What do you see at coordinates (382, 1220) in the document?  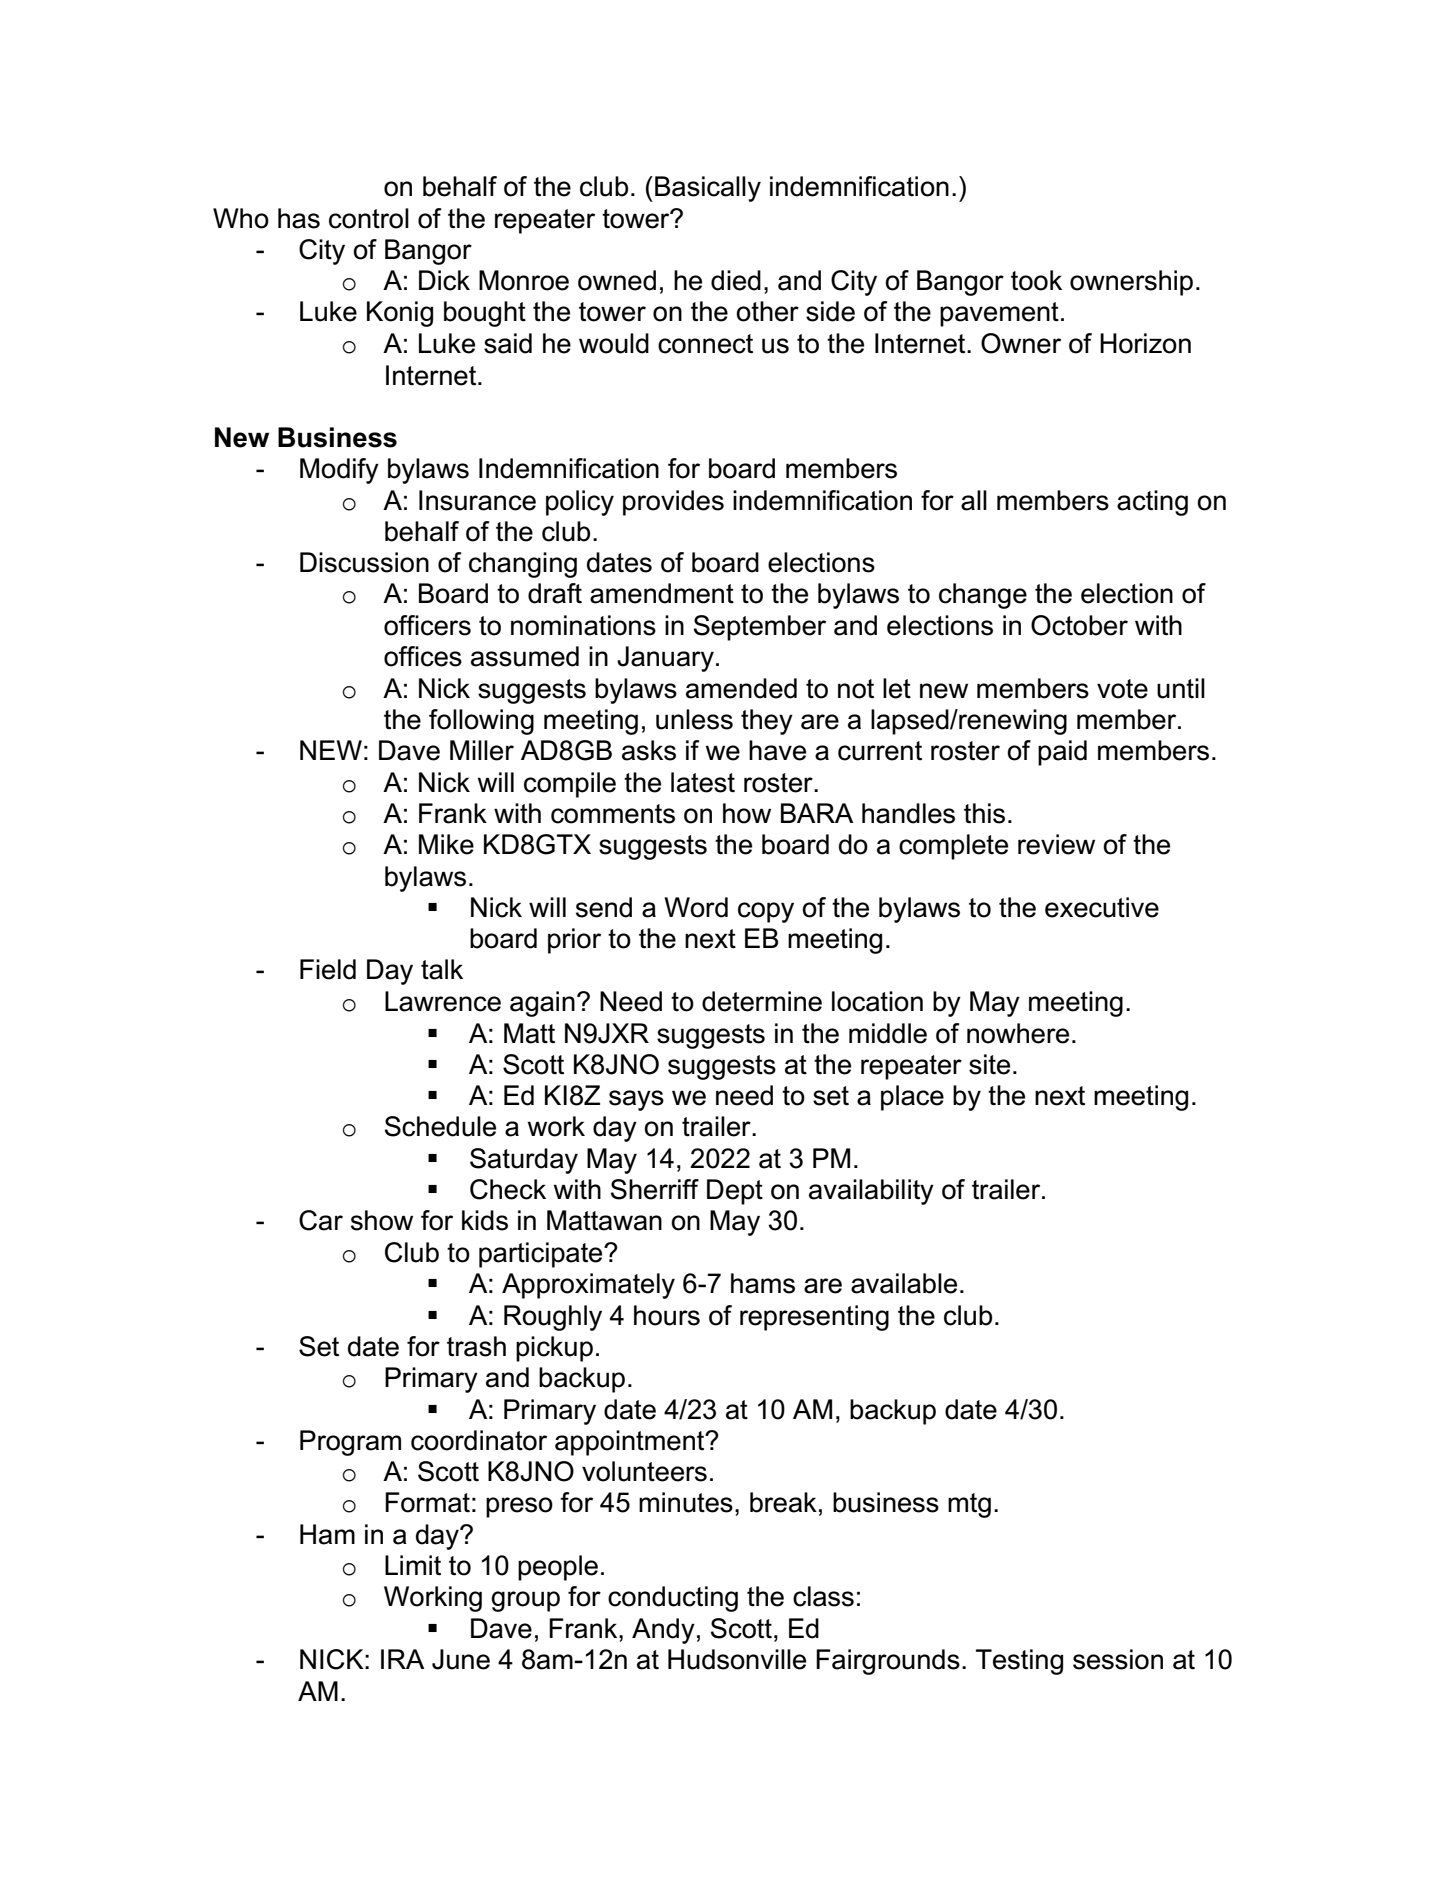 I see `show` at bounding box center [382, 1220].
